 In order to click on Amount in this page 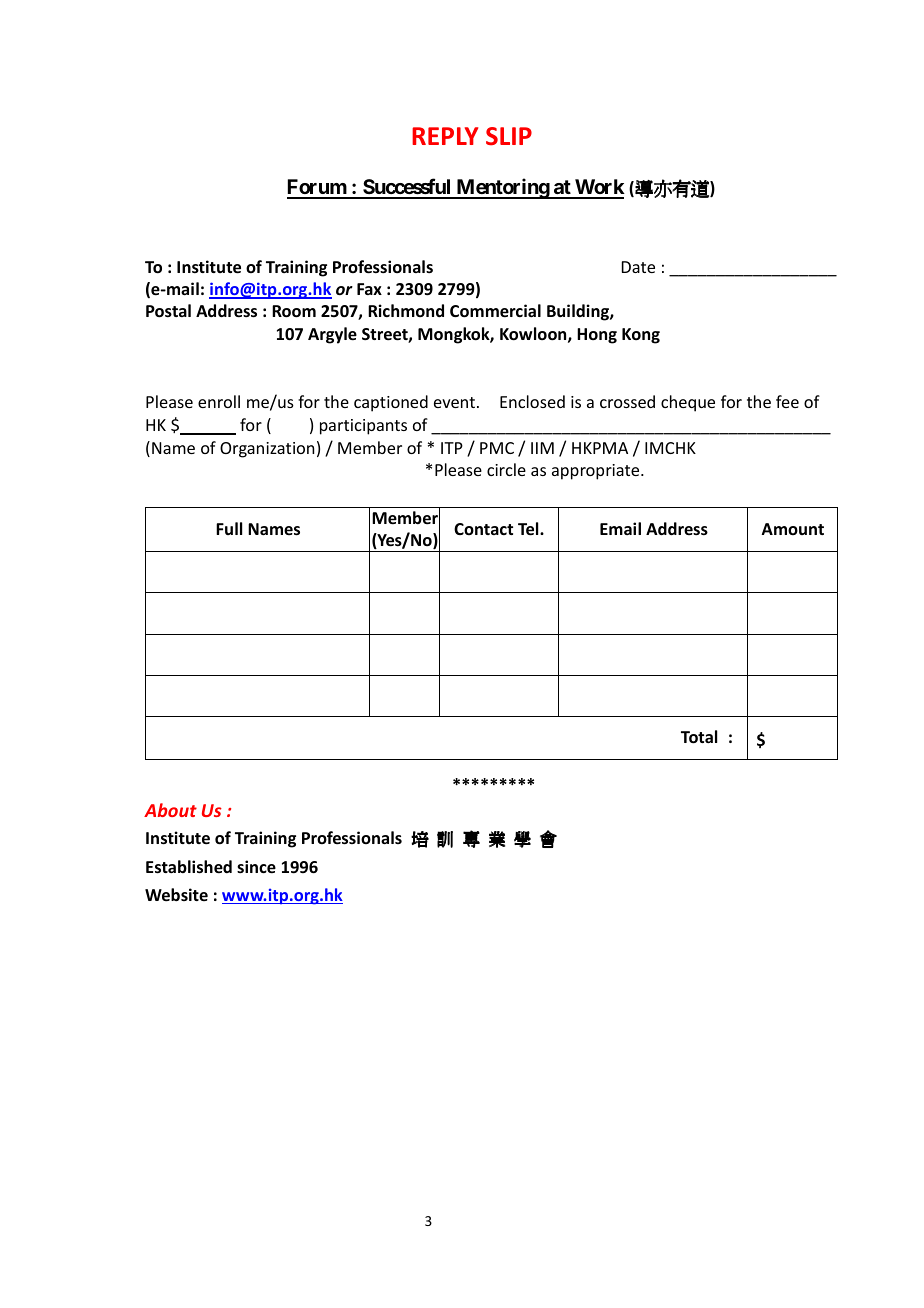, I will do `click(793, 529)`.
